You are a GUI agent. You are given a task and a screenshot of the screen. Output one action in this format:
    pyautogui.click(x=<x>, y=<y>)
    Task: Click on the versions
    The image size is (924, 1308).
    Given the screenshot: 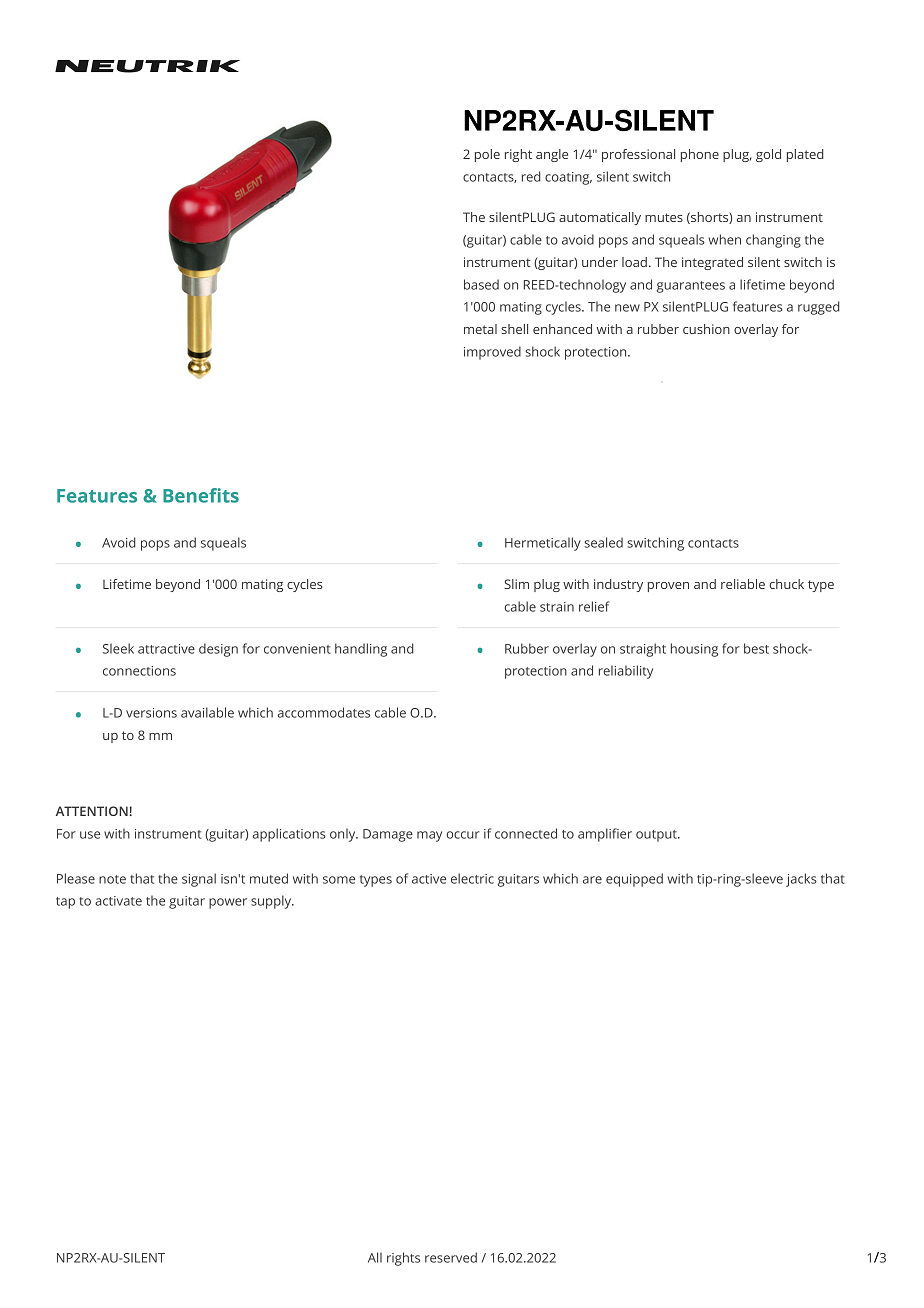 What is the action you would take?
    pyautogui.click(x=151, y=713)
